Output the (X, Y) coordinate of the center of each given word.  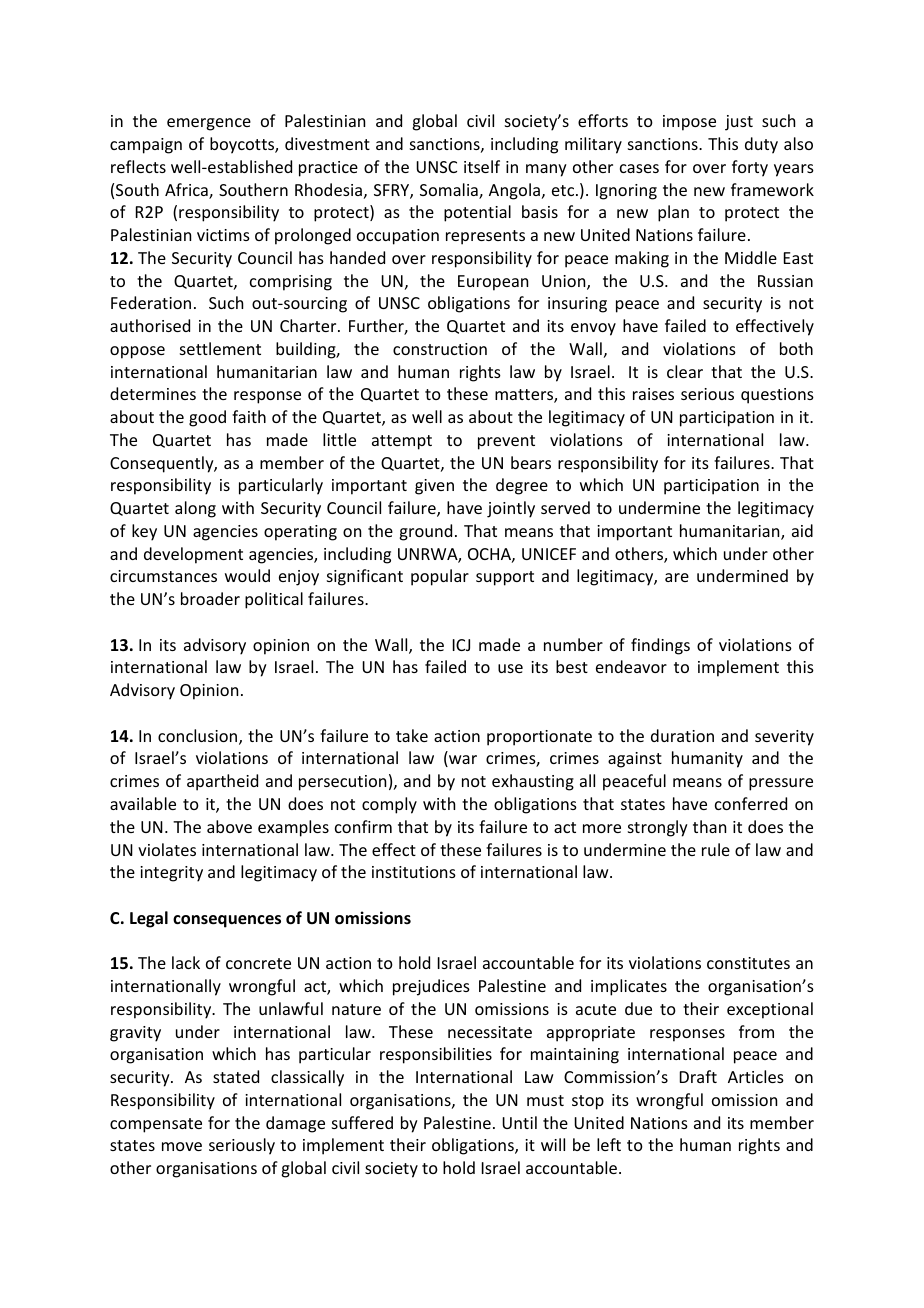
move (182, 1146)
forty (750, 168)
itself (482, 166)
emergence (209, 124)
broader (210, 598)
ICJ (461, 645)
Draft (698, 1076)
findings (660, 646)
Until (519, 1122)
